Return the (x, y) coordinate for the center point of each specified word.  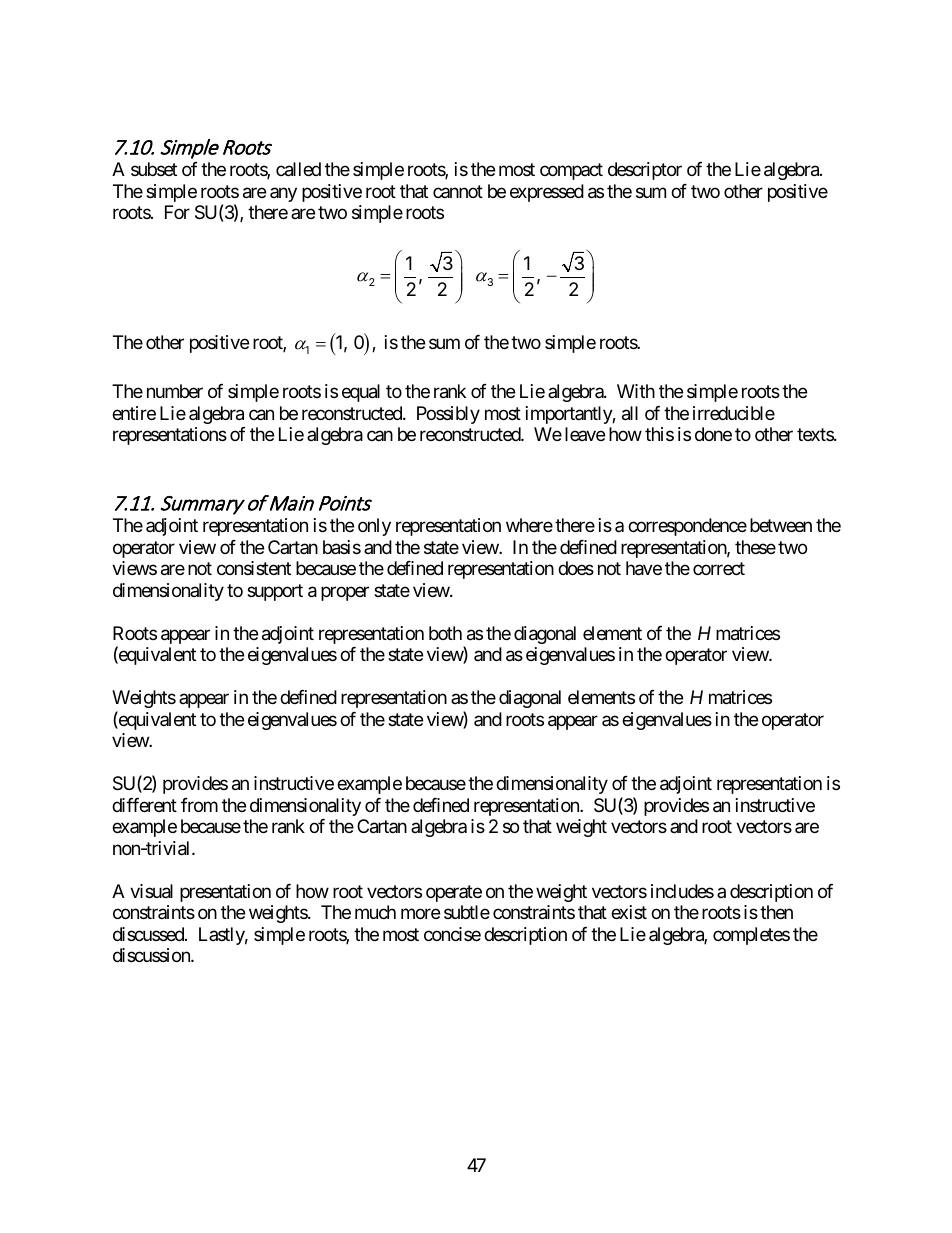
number (175, 391)
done (713, 434)
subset (154, 169)
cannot (458, 191)
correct (719, 569)
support (275, 592)
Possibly (448, 415)
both (445, 633)
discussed (149, 934)
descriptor (645, 171)
